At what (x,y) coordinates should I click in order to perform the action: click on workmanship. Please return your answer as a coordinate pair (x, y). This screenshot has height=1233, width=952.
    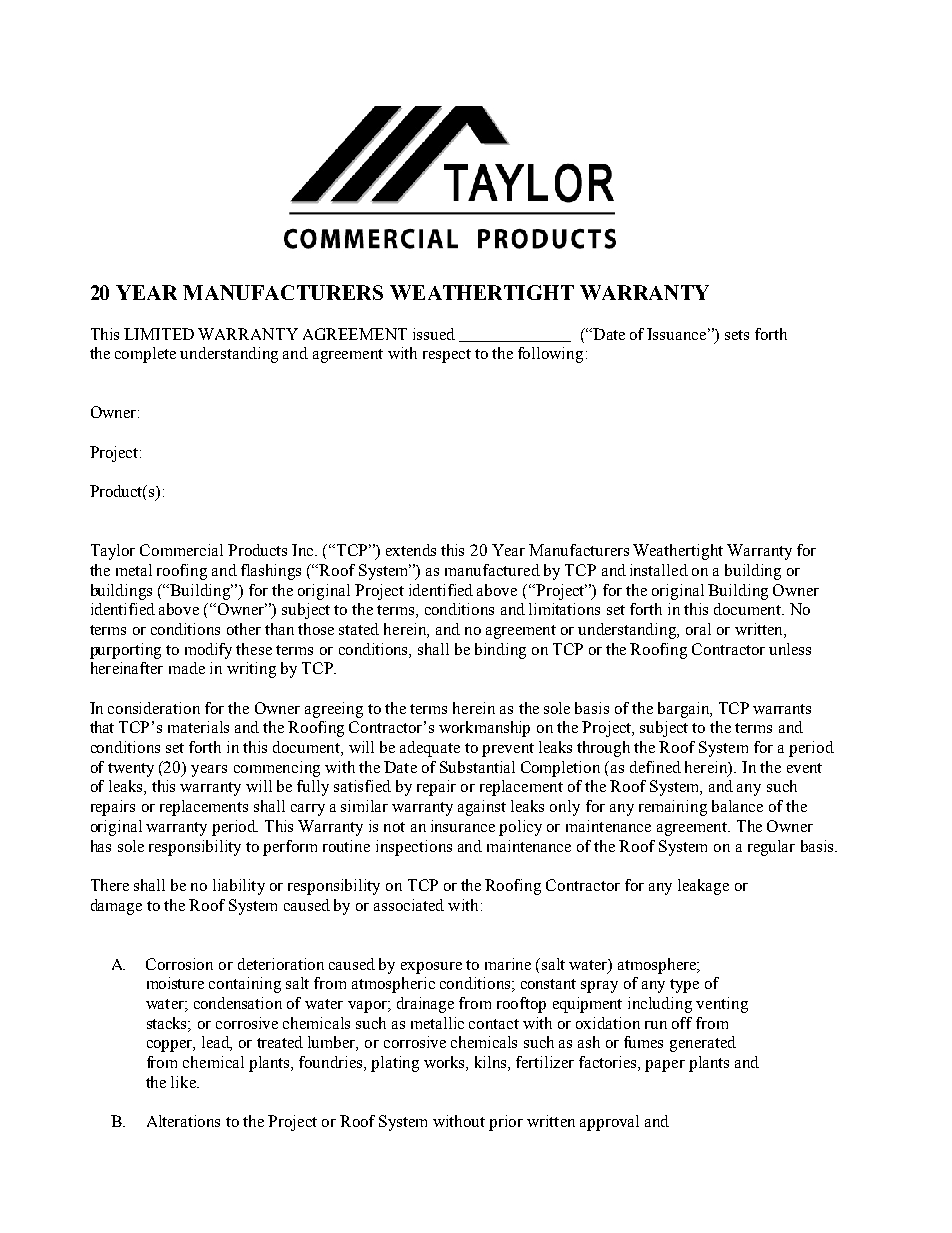
    Looking at the image, I should click on (484, 729).
